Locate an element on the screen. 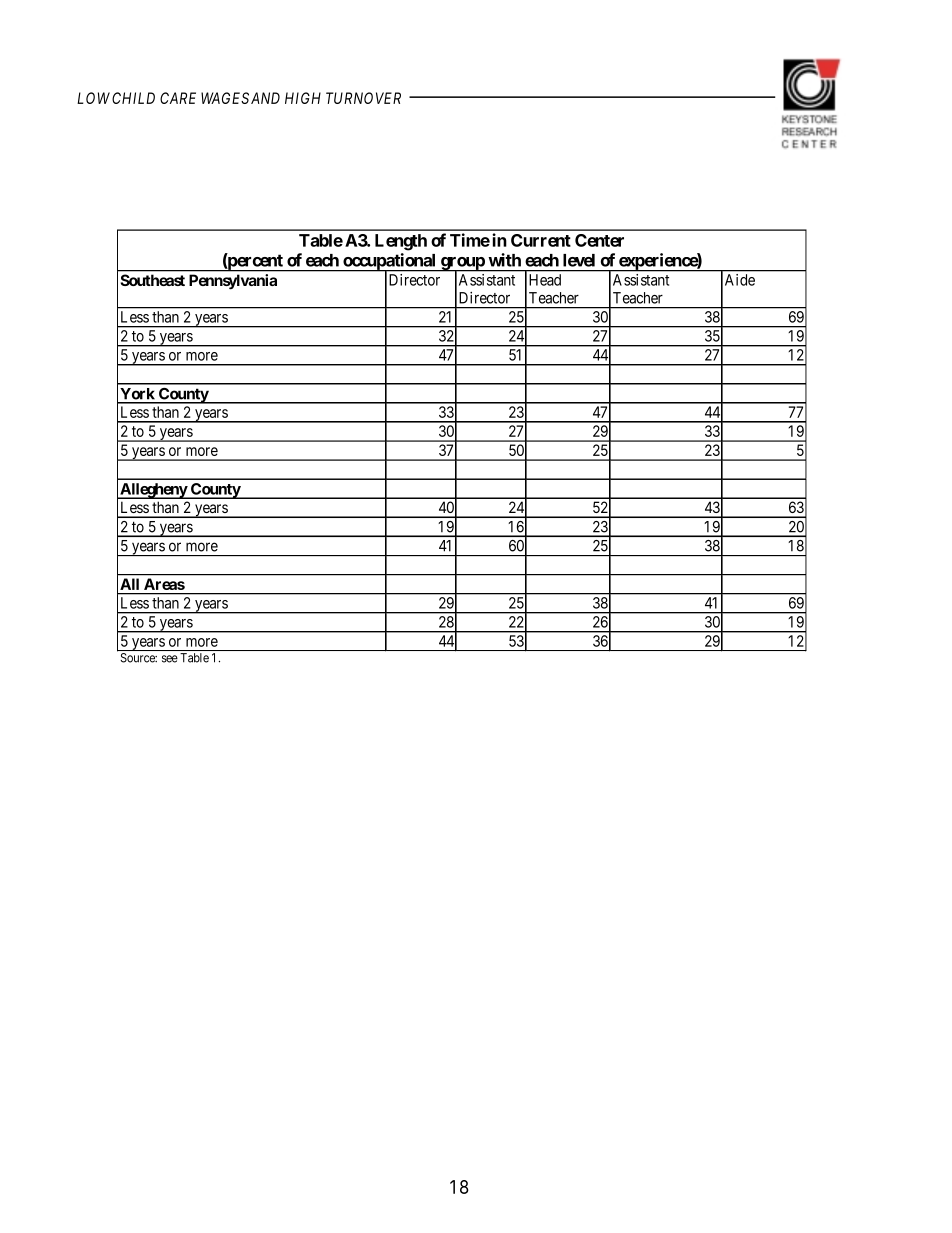 The height and width of the screenshot is (1233, 952). group is located at coordinates (462, 264).
